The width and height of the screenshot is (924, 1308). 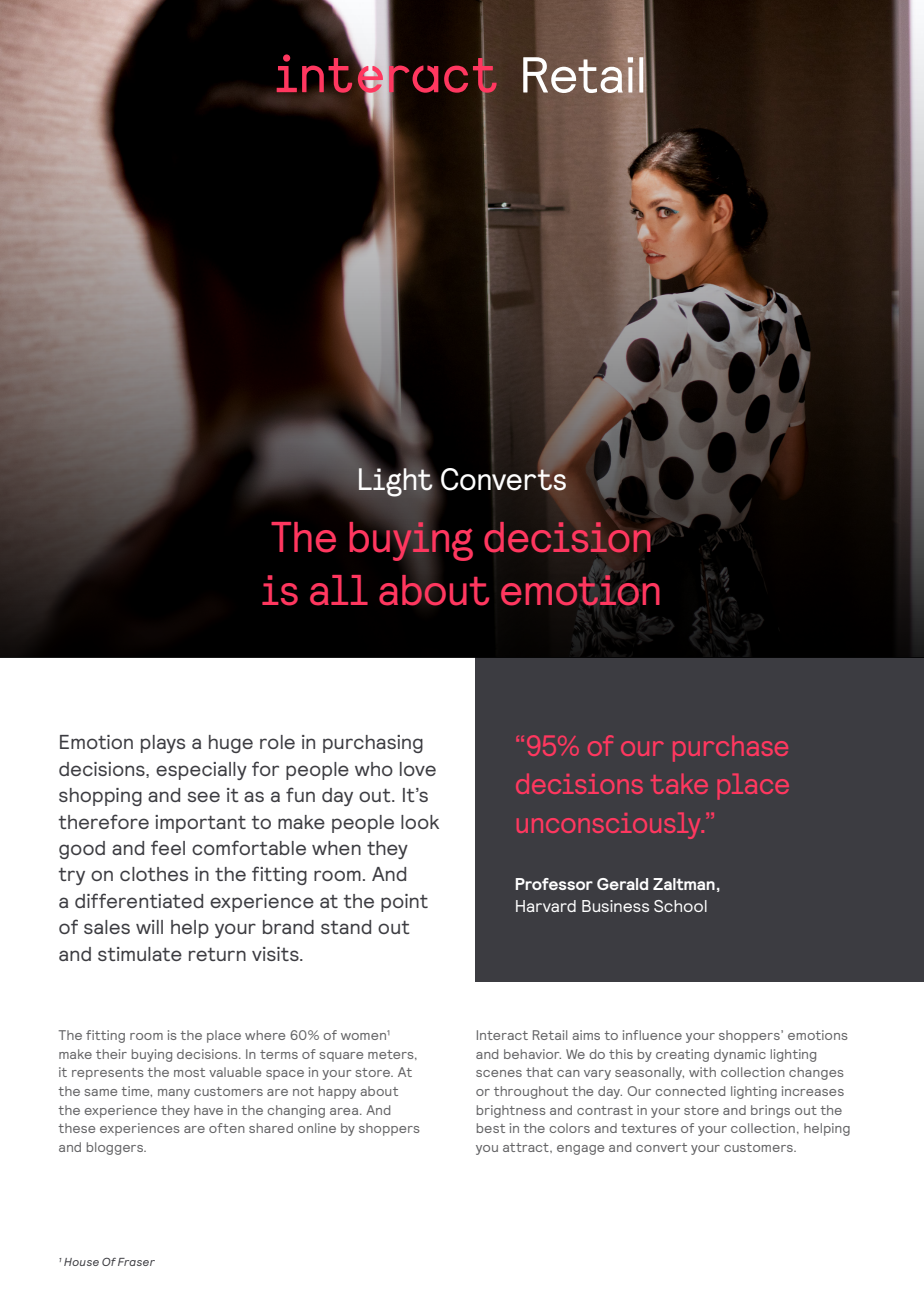 I want to click on stimulate, so click(x=140, y=954).
